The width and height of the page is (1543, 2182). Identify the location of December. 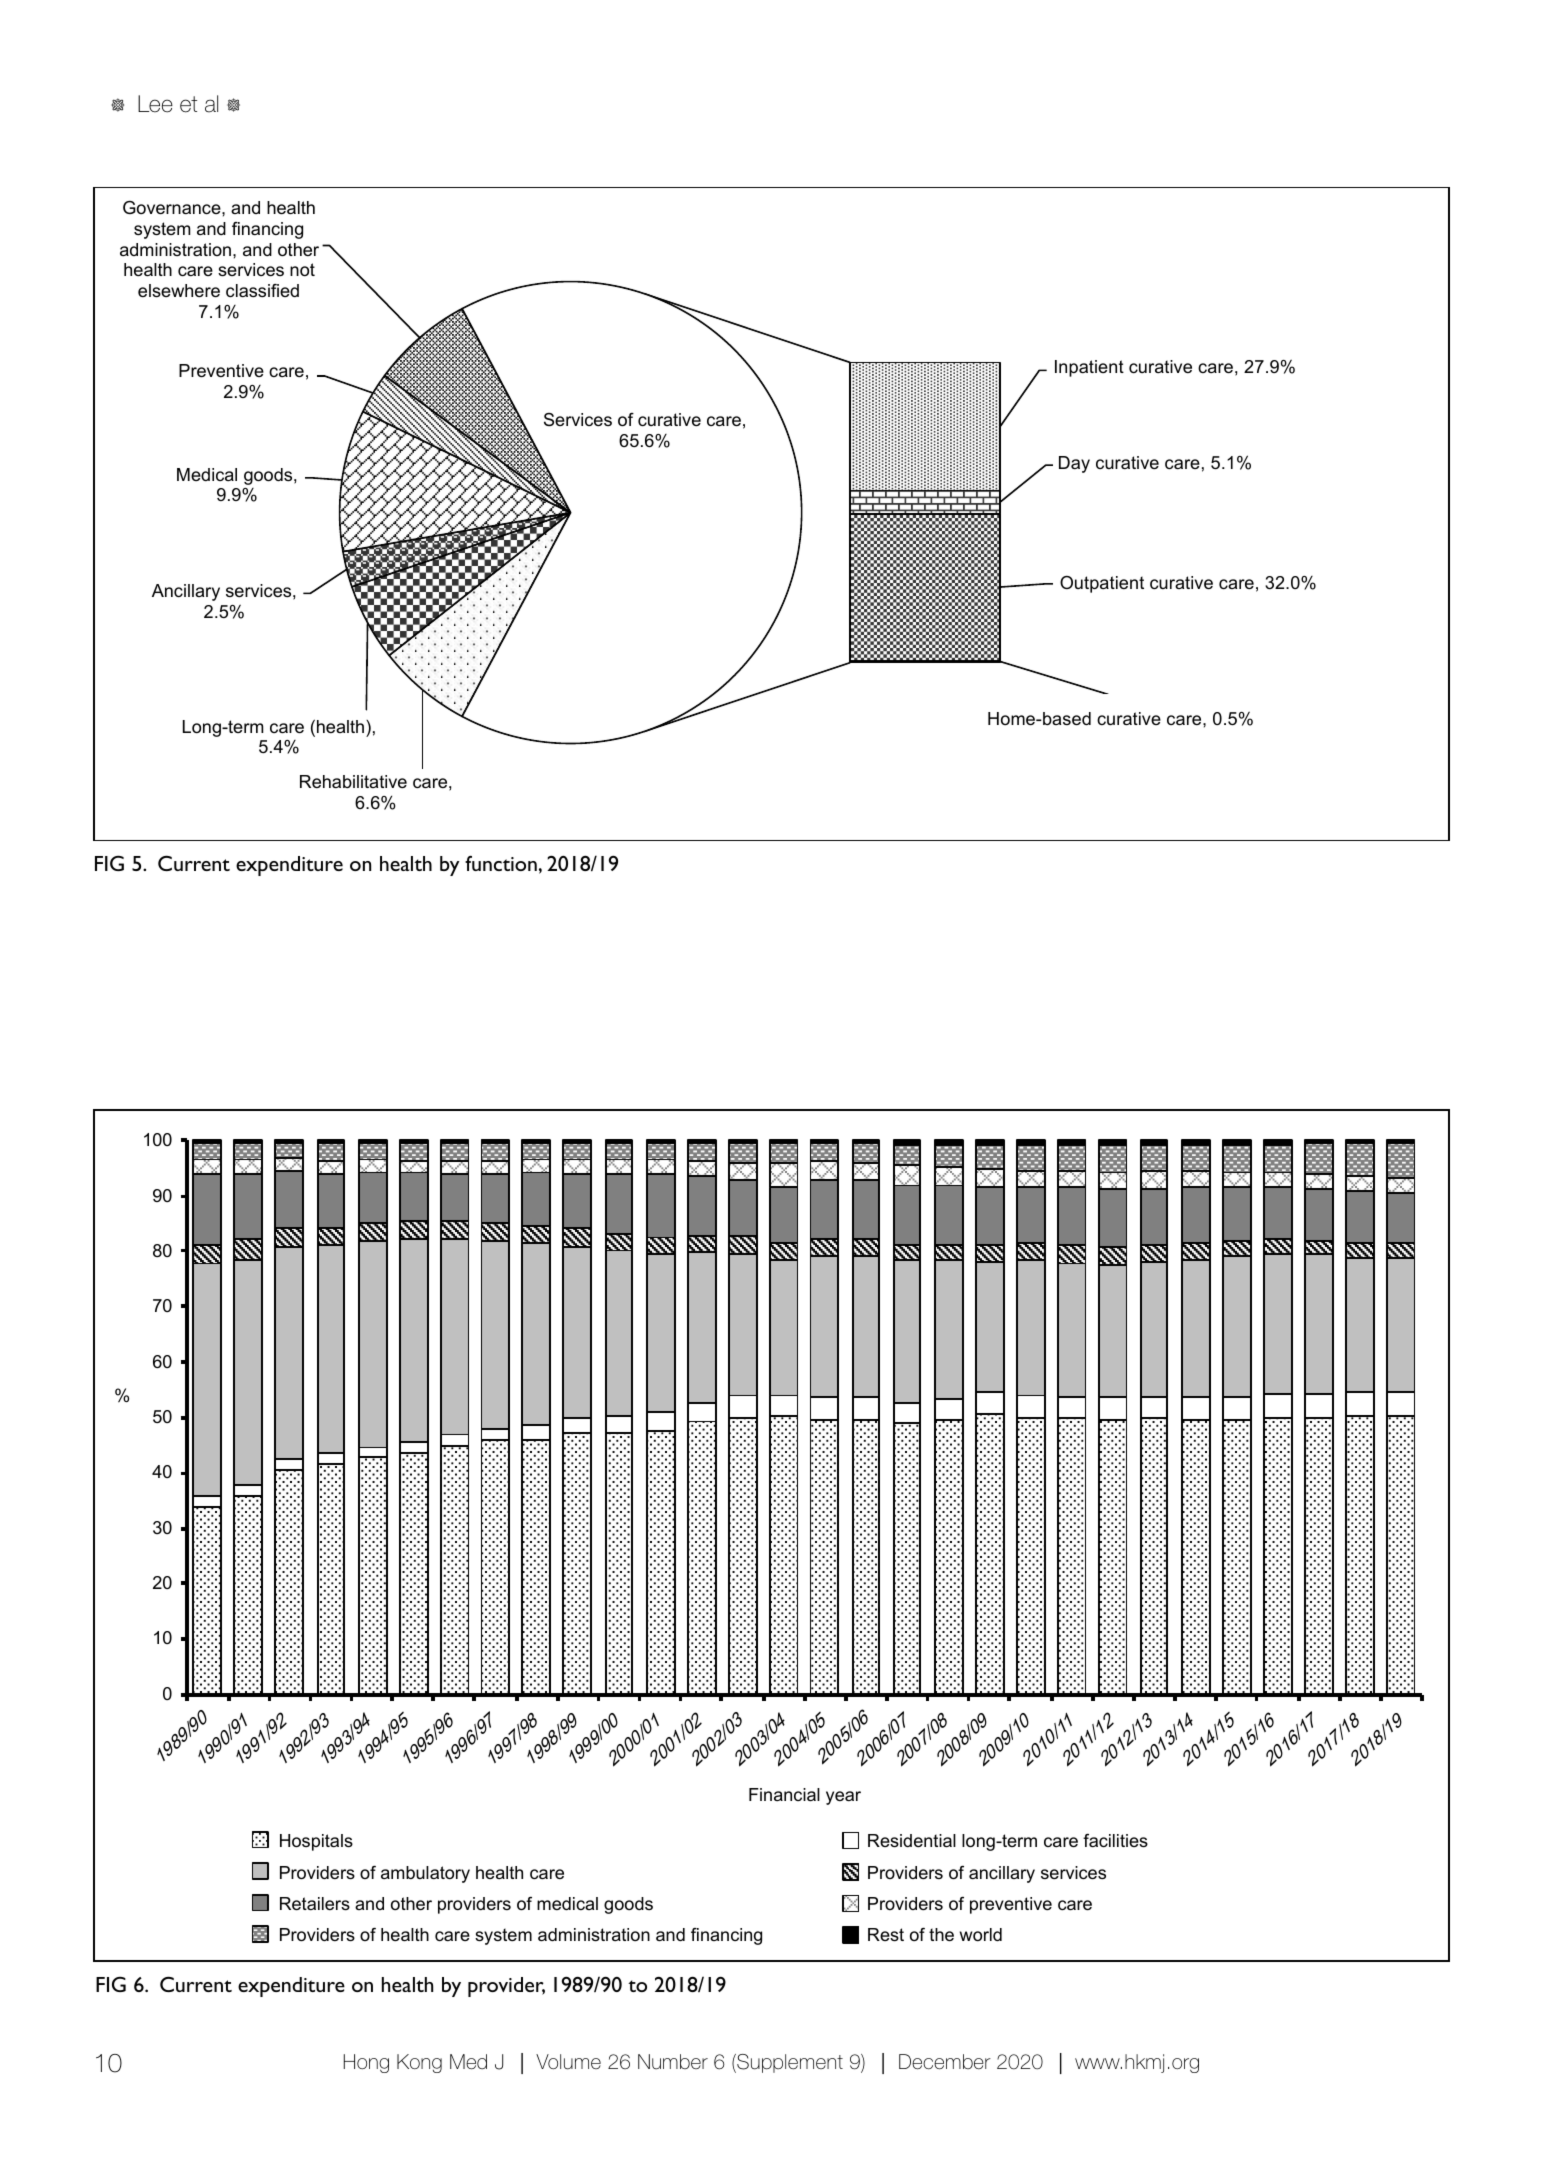
(945, 2062).
